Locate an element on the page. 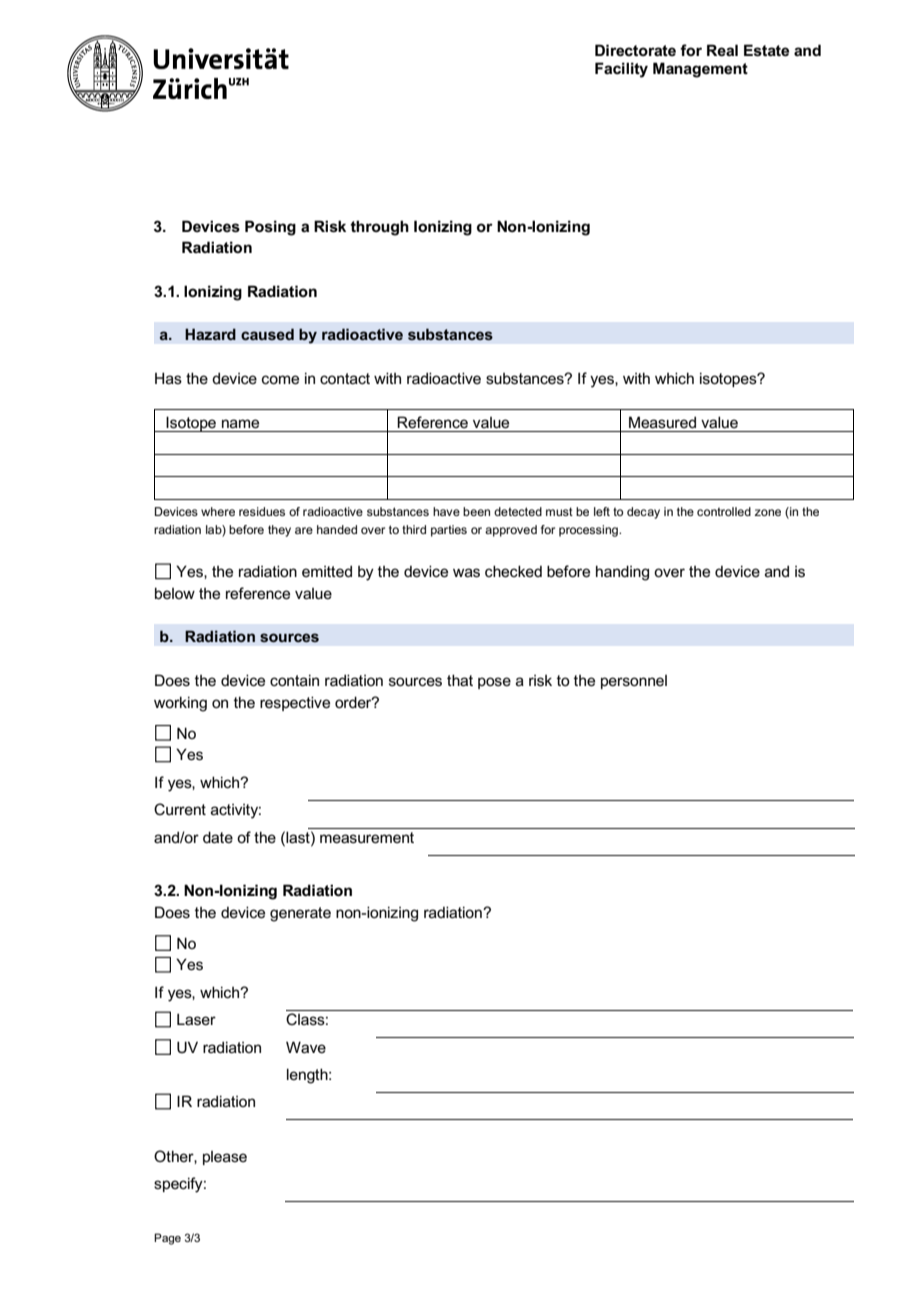 Image resolution: width=924 pixels, height=1308 pixels. Measured is located at coordinates (662, 422).
